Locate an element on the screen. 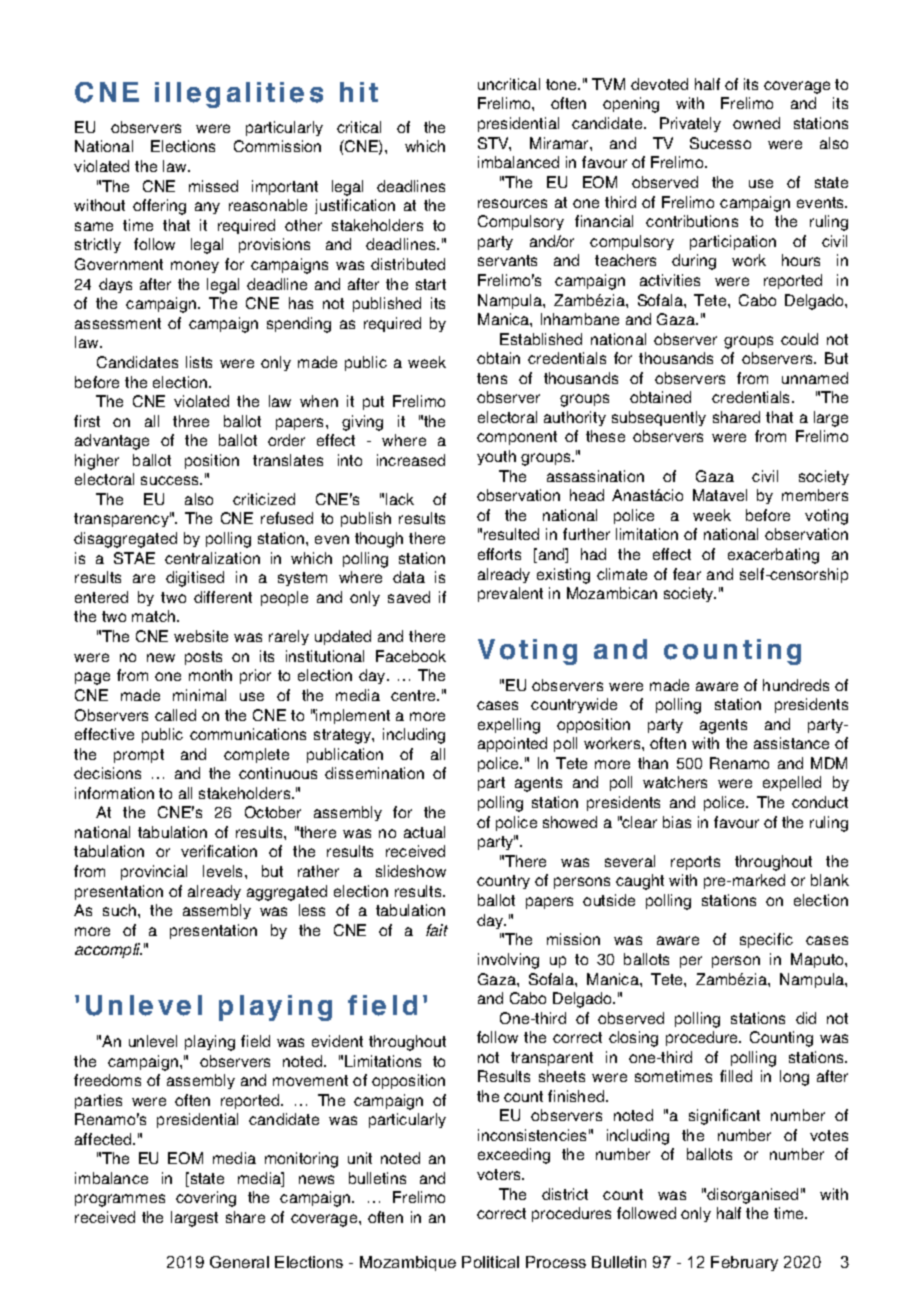 The image size is (924, 1308). disorganised is located at coordinates (752, 1196).
